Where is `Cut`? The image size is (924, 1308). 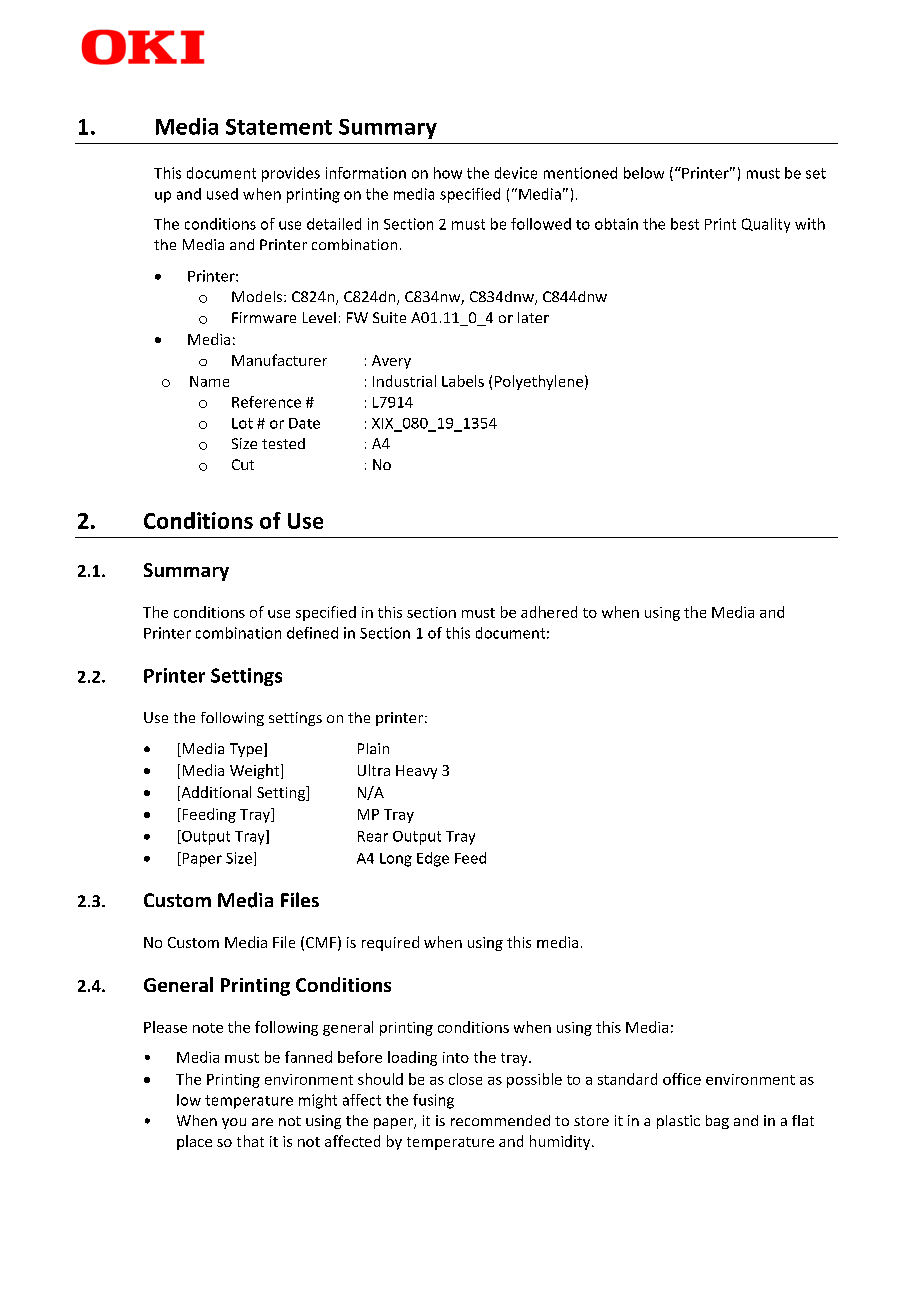
Cut is located at coordinates (243, 464).
